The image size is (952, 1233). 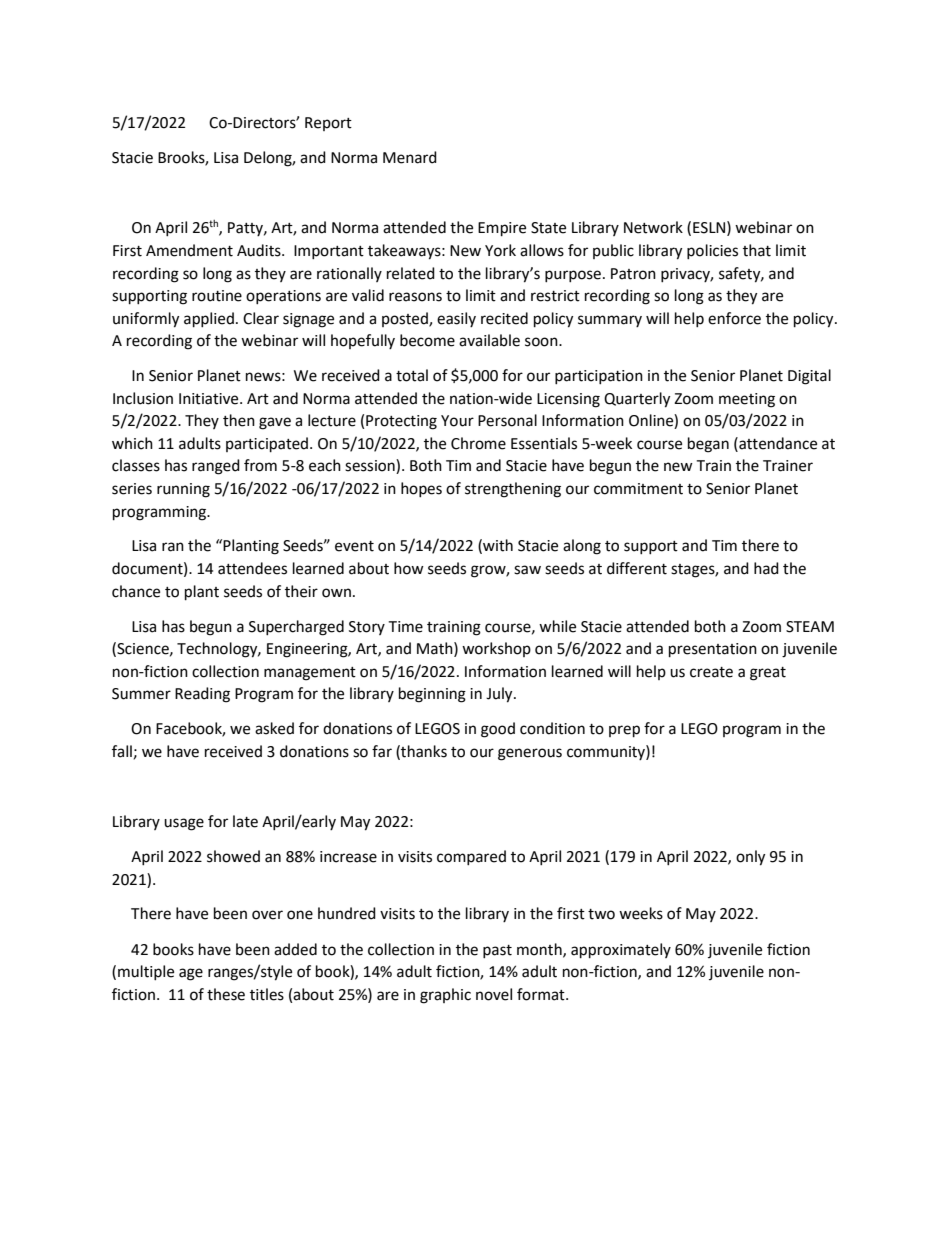 What do you see at coordinates (252, 568) in the screenshot?
I see `attendees` at bounding box center [252, 568].
